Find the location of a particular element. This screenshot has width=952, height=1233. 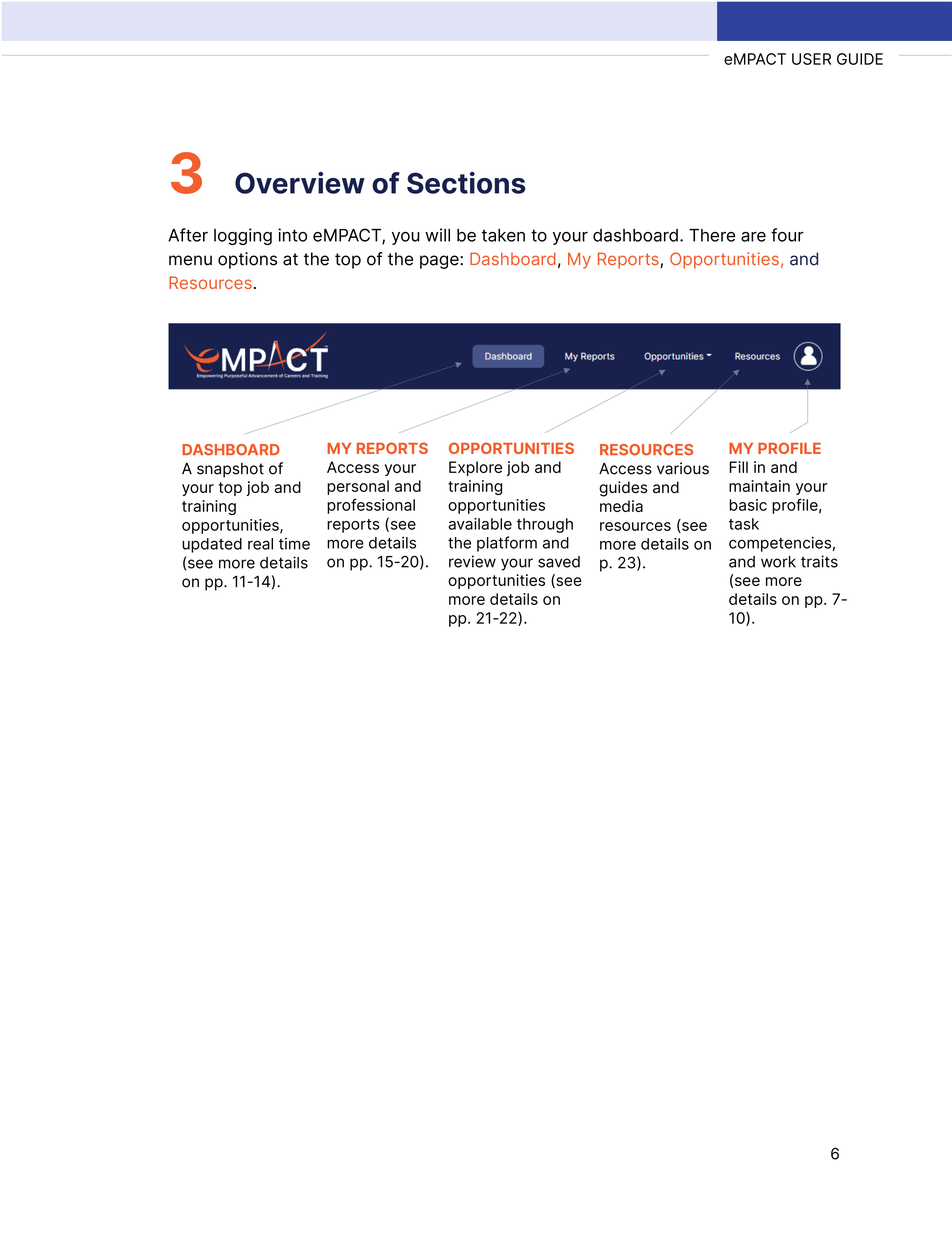

work is located at coordinates (778, 562).
